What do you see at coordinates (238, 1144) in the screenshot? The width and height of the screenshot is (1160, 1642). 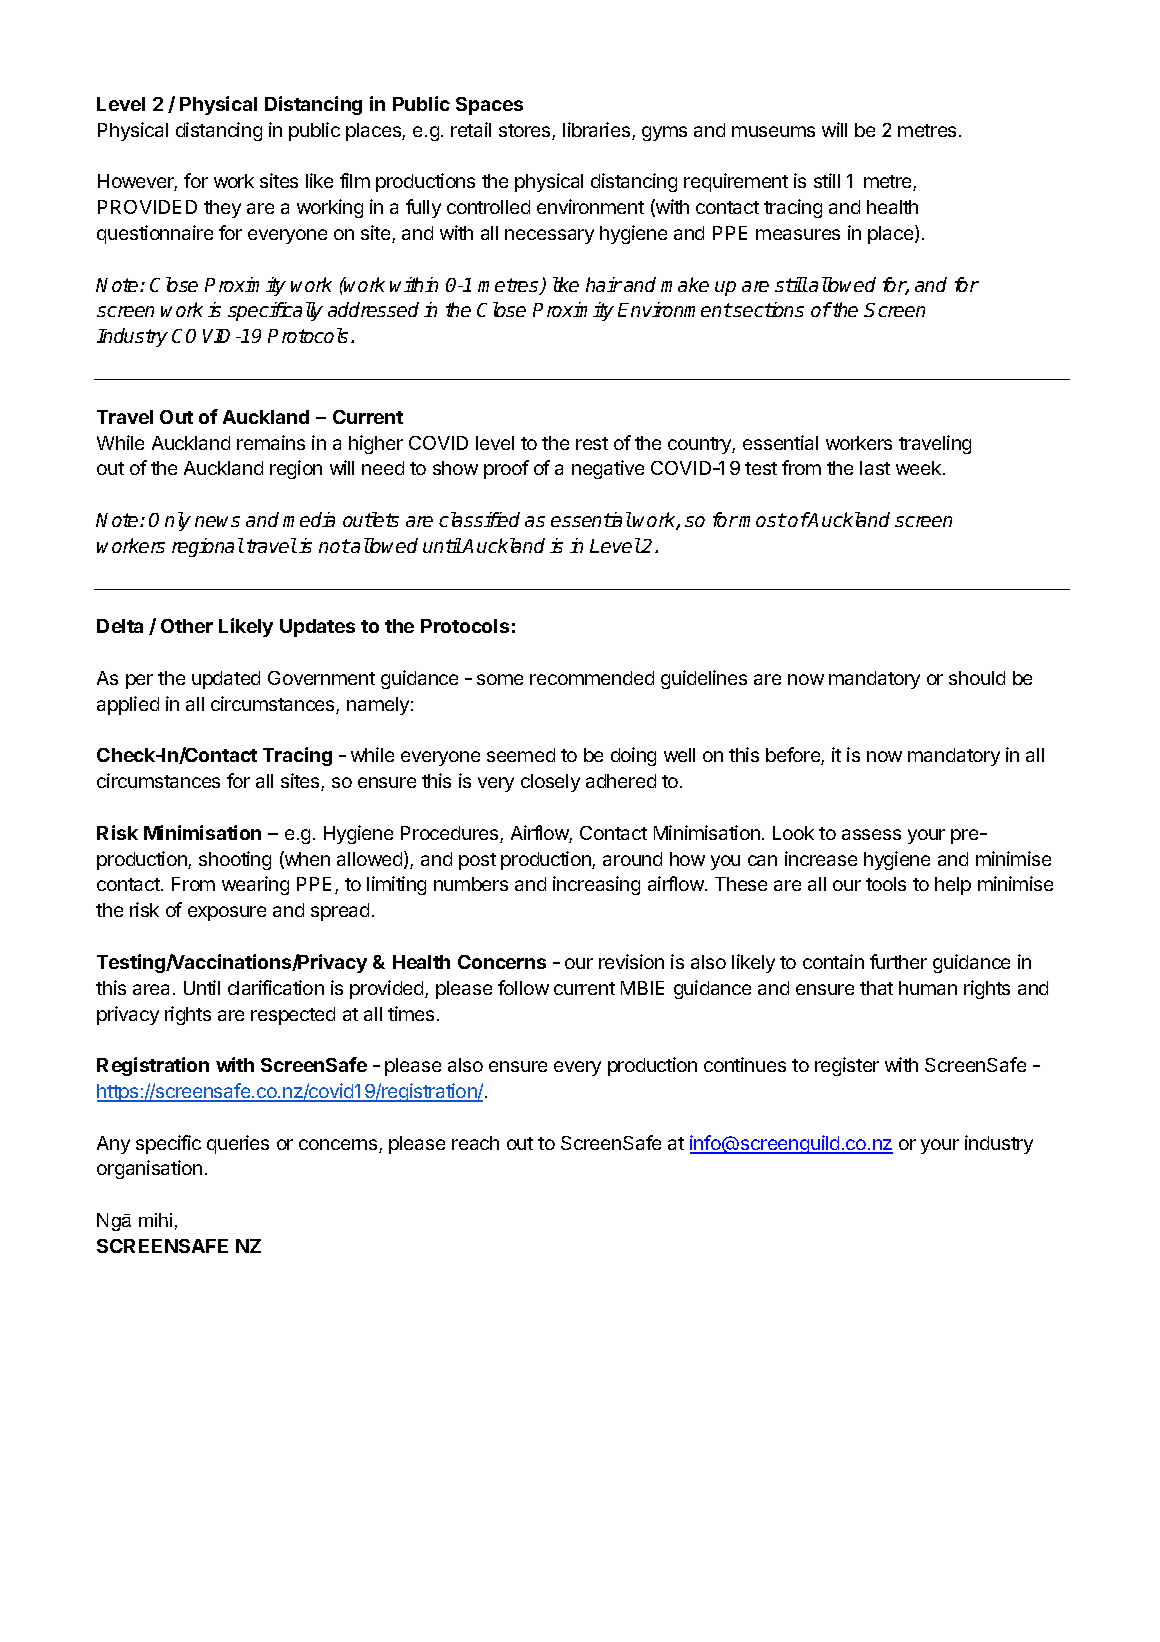 I see `queries` at bounding box center [238, 1144].
